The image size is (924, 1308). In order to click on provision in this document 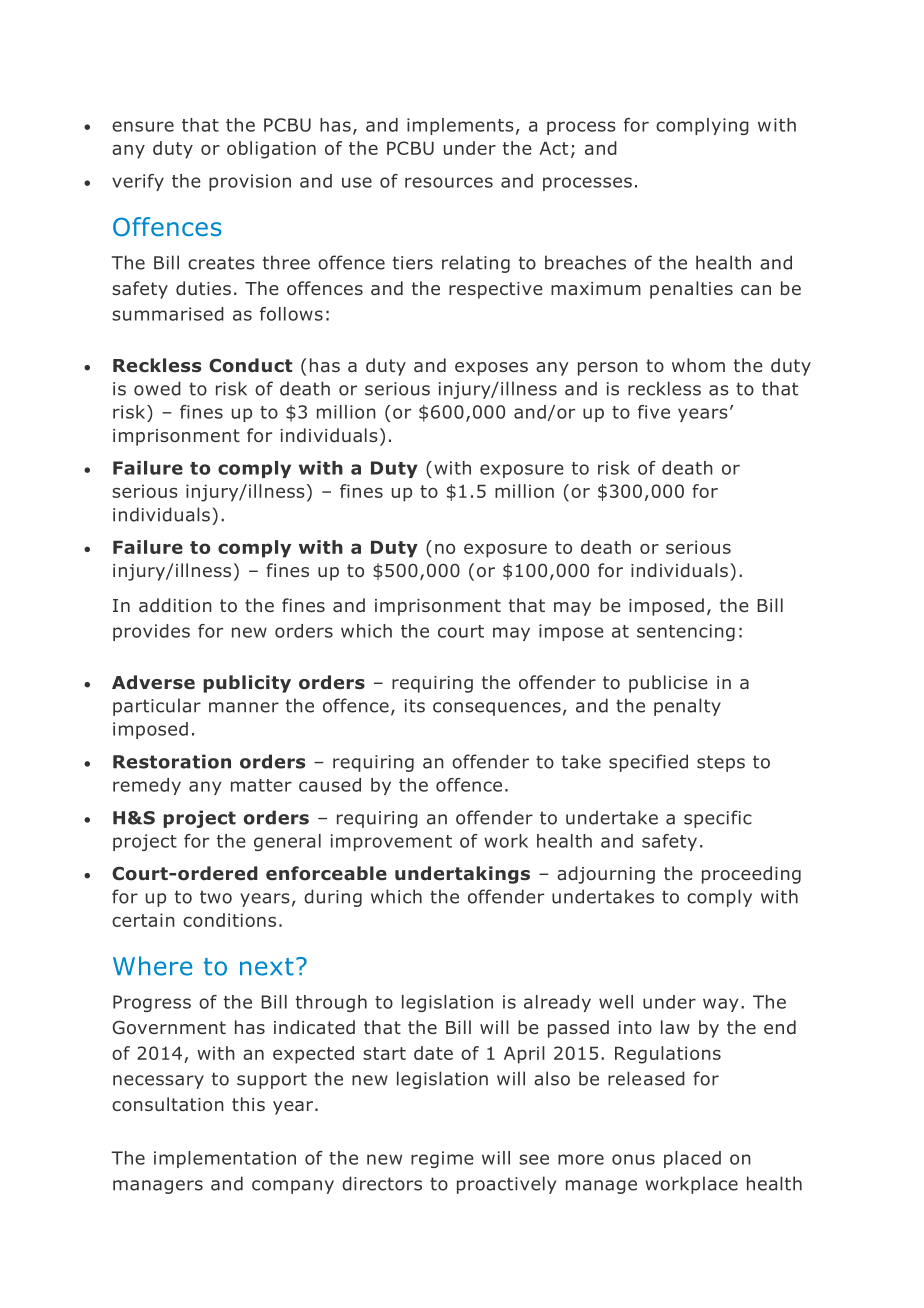, I will do `click(250, 182)`.
